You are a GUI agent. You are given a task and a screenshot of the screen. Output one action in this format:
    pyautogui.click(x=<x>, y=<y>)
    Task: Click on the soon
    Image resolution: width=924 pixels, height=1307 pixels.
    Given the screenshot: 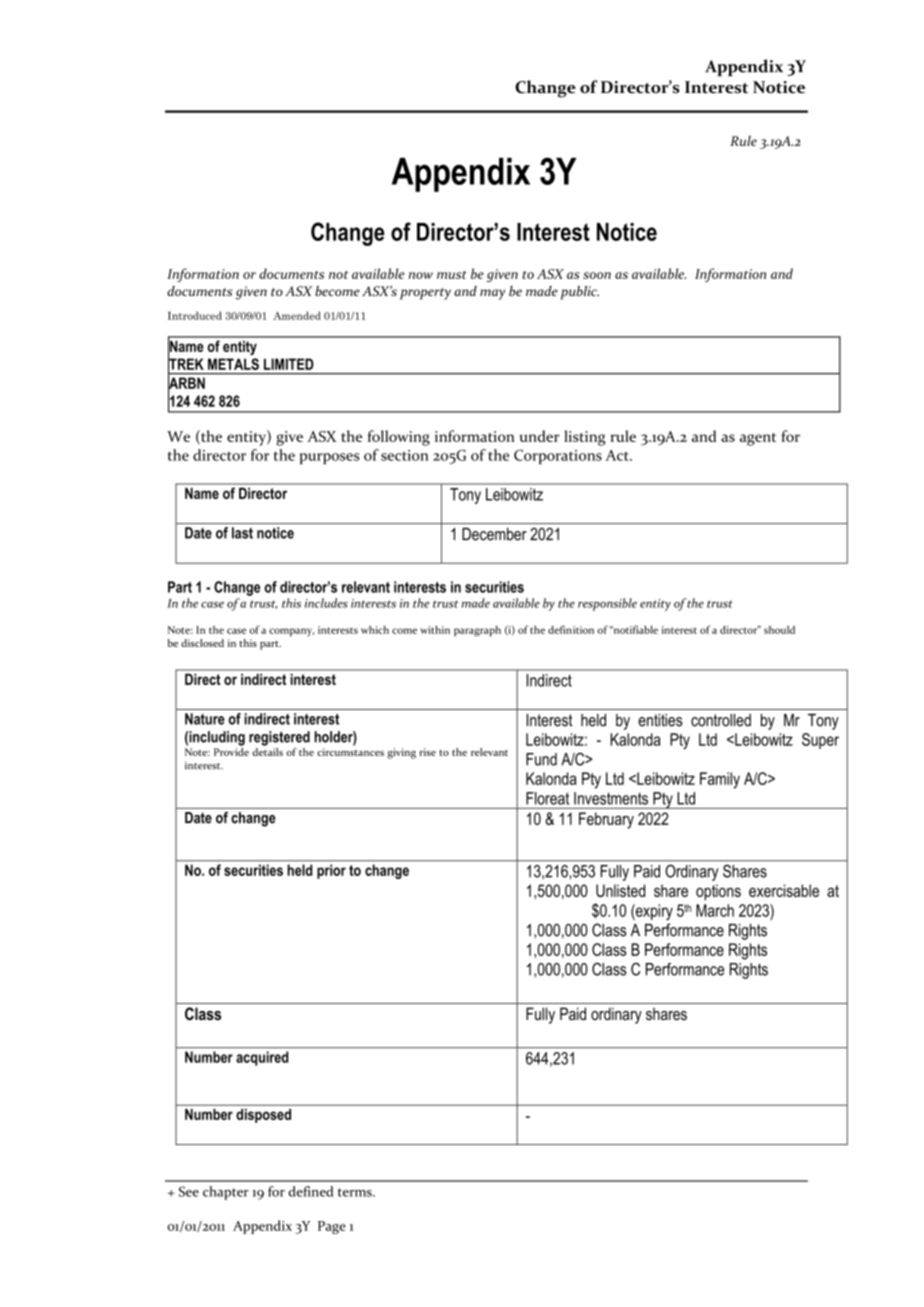 What is the action you would take?
    pyautogui.click(x=597, y=275)
